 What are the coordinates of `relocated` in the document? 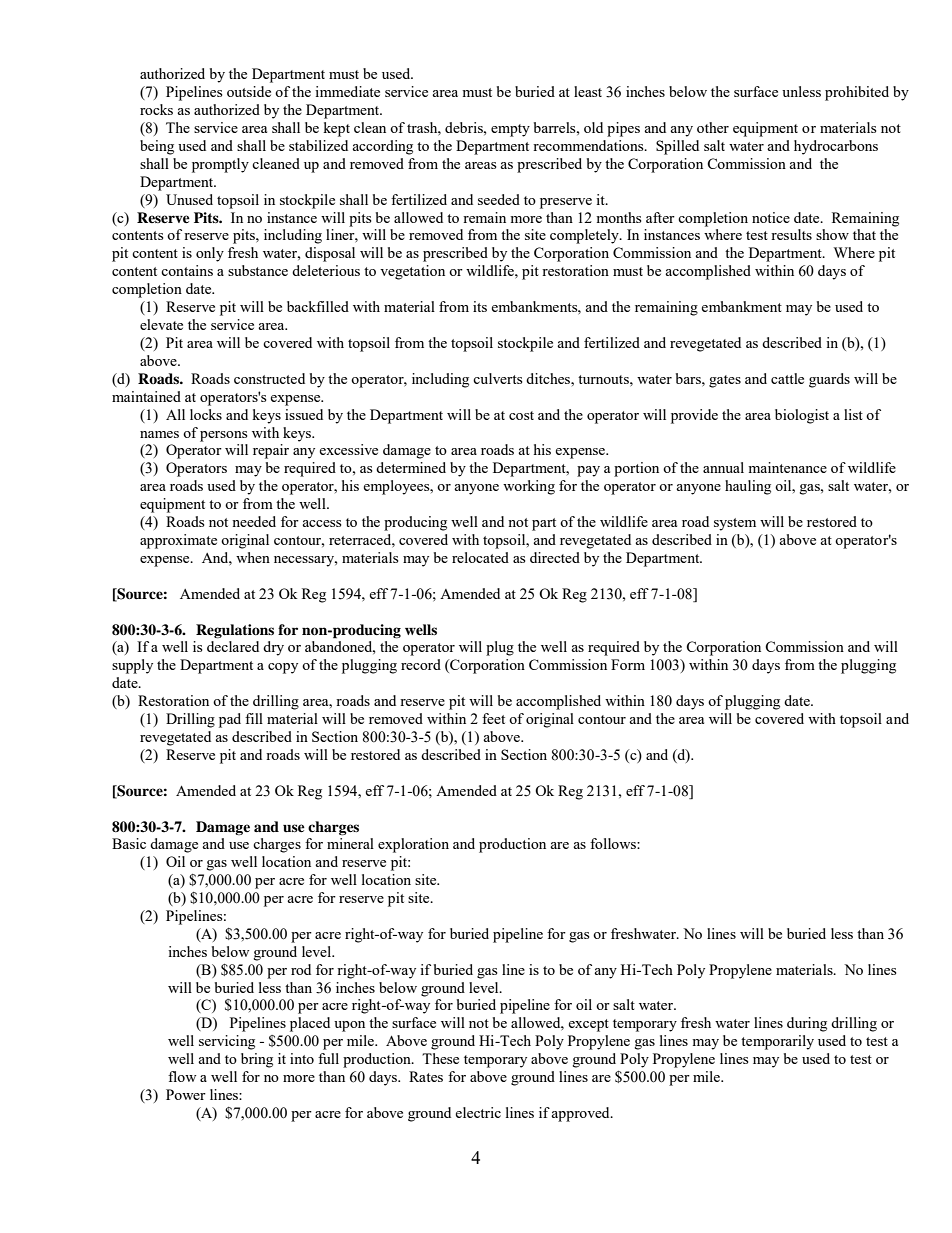 It's located at (480, 557).
